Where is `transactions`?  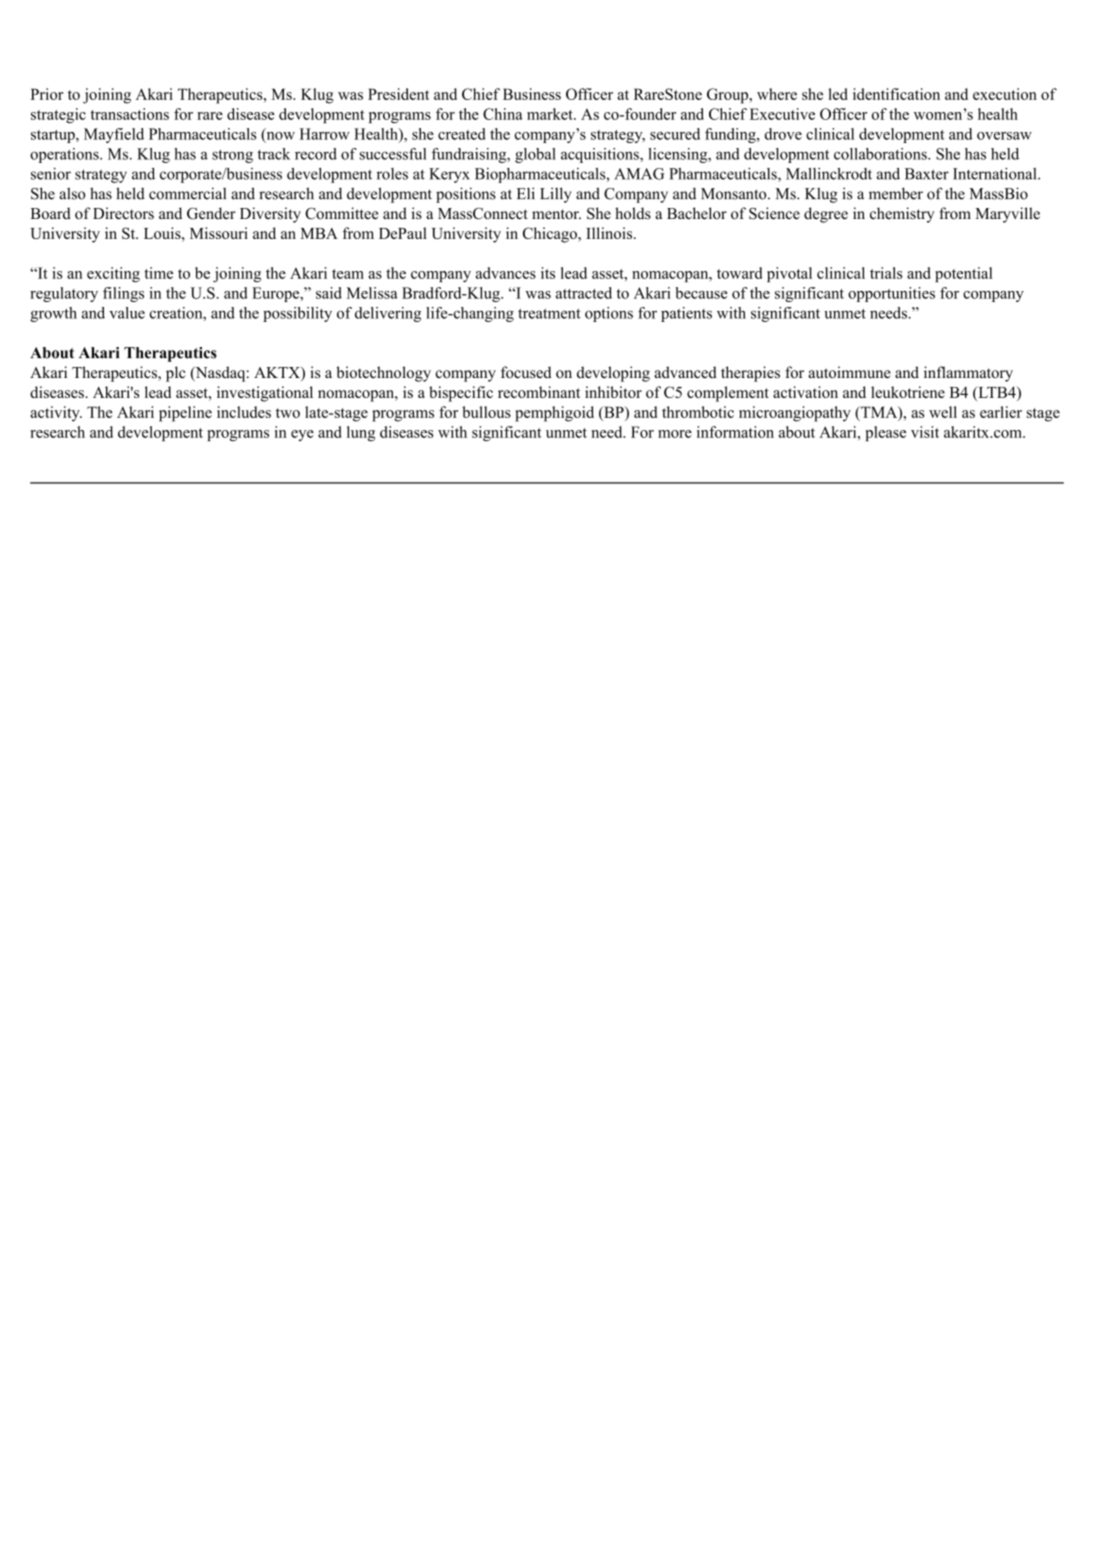 transactions is located at coordinates (130, 114).
